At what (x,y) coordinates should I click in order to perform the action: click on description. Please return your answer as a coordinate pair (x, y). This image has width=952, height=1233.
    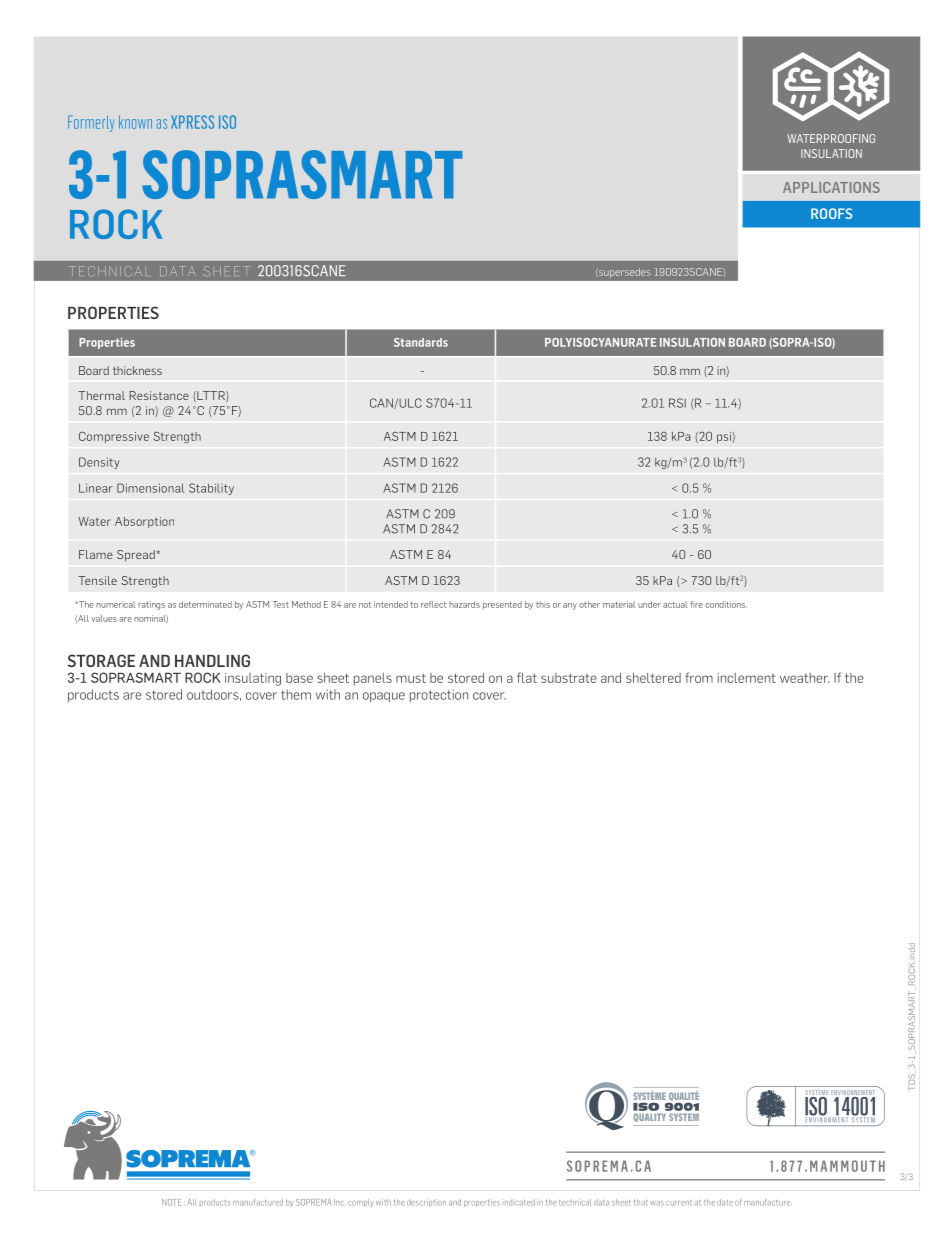
    Looking at the image, I should click on (426, 1203).
